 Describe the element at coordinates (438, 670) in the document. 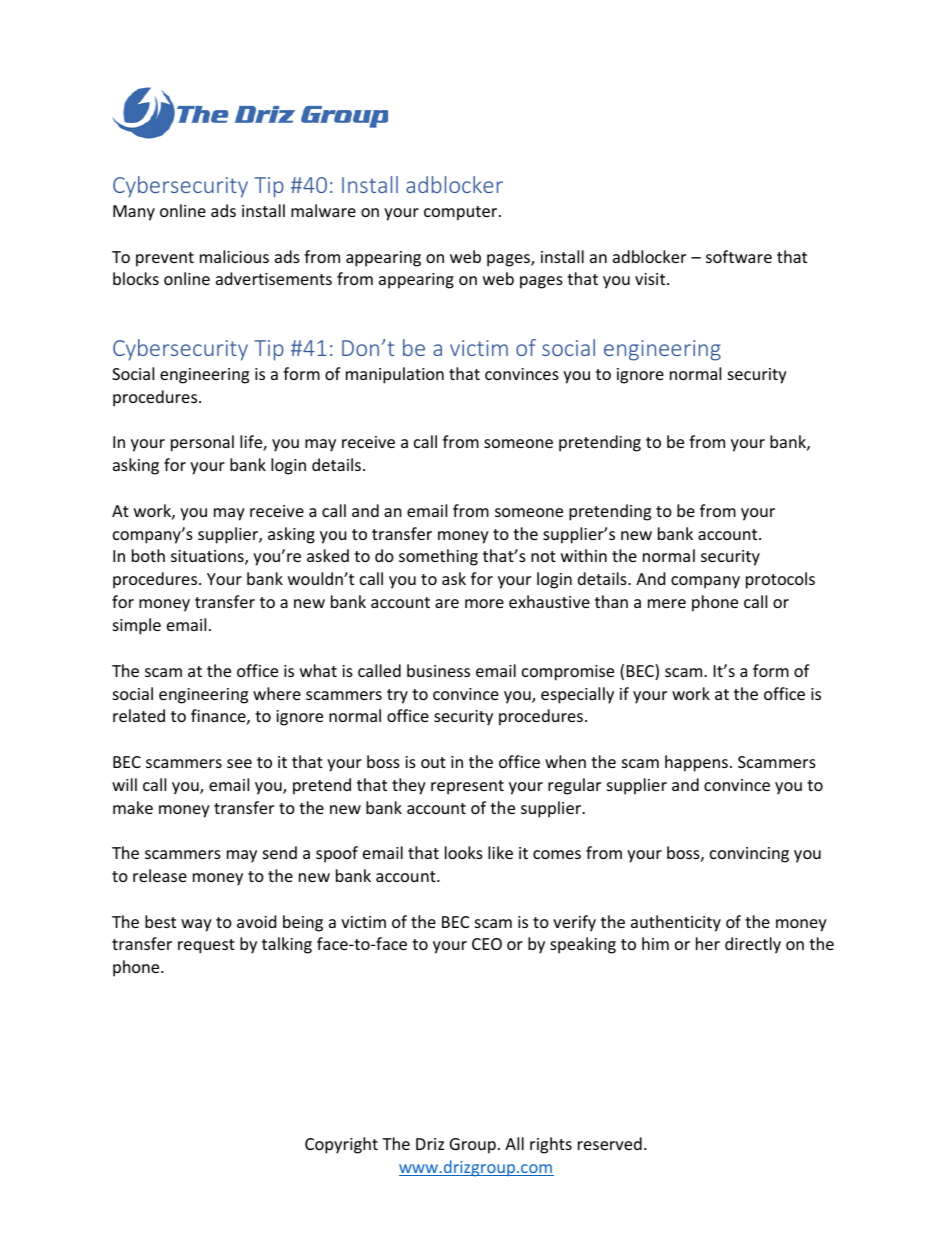

I see `business` at that location.
